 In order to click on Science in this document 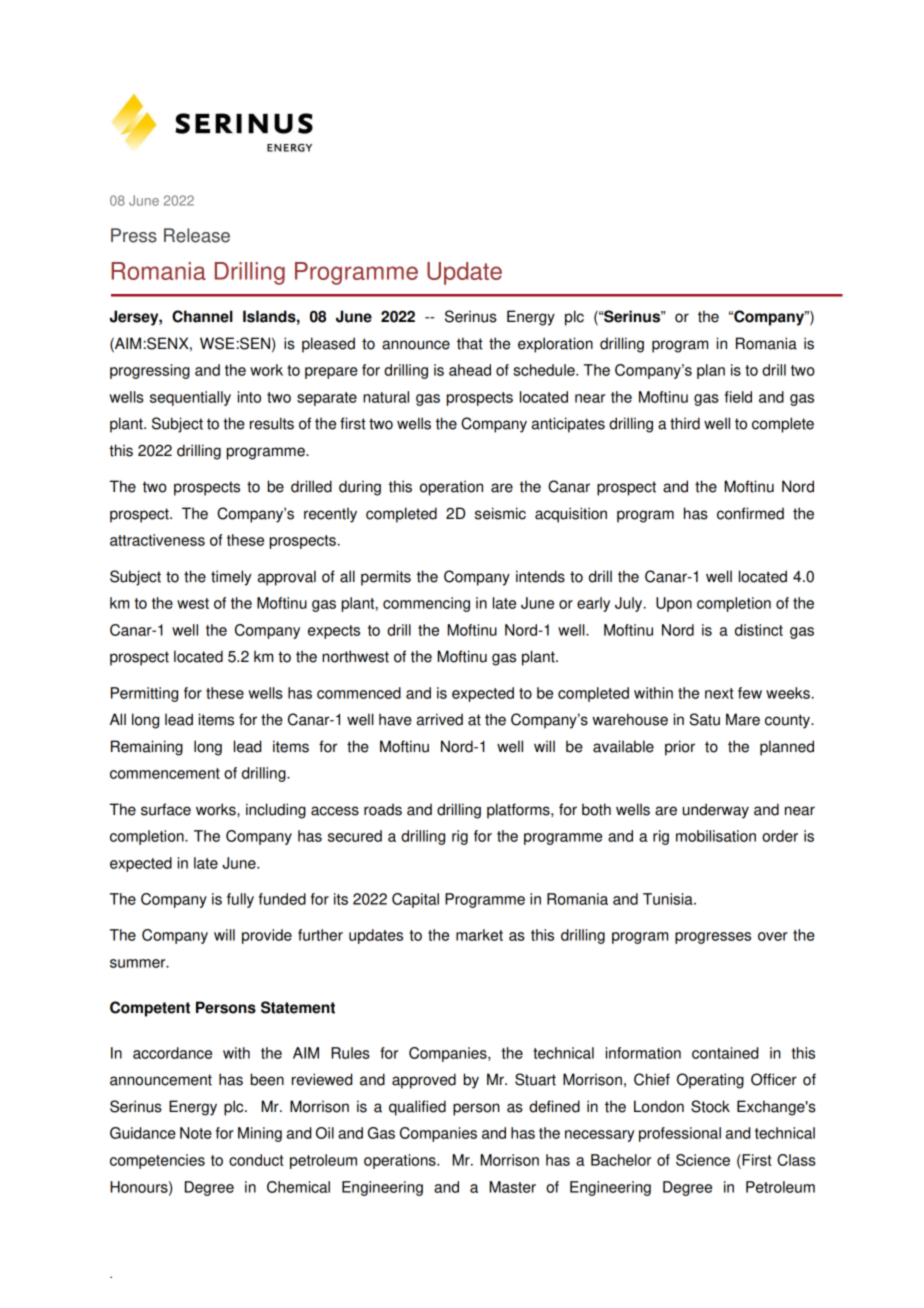, I will do `click(703, 1160)`.
